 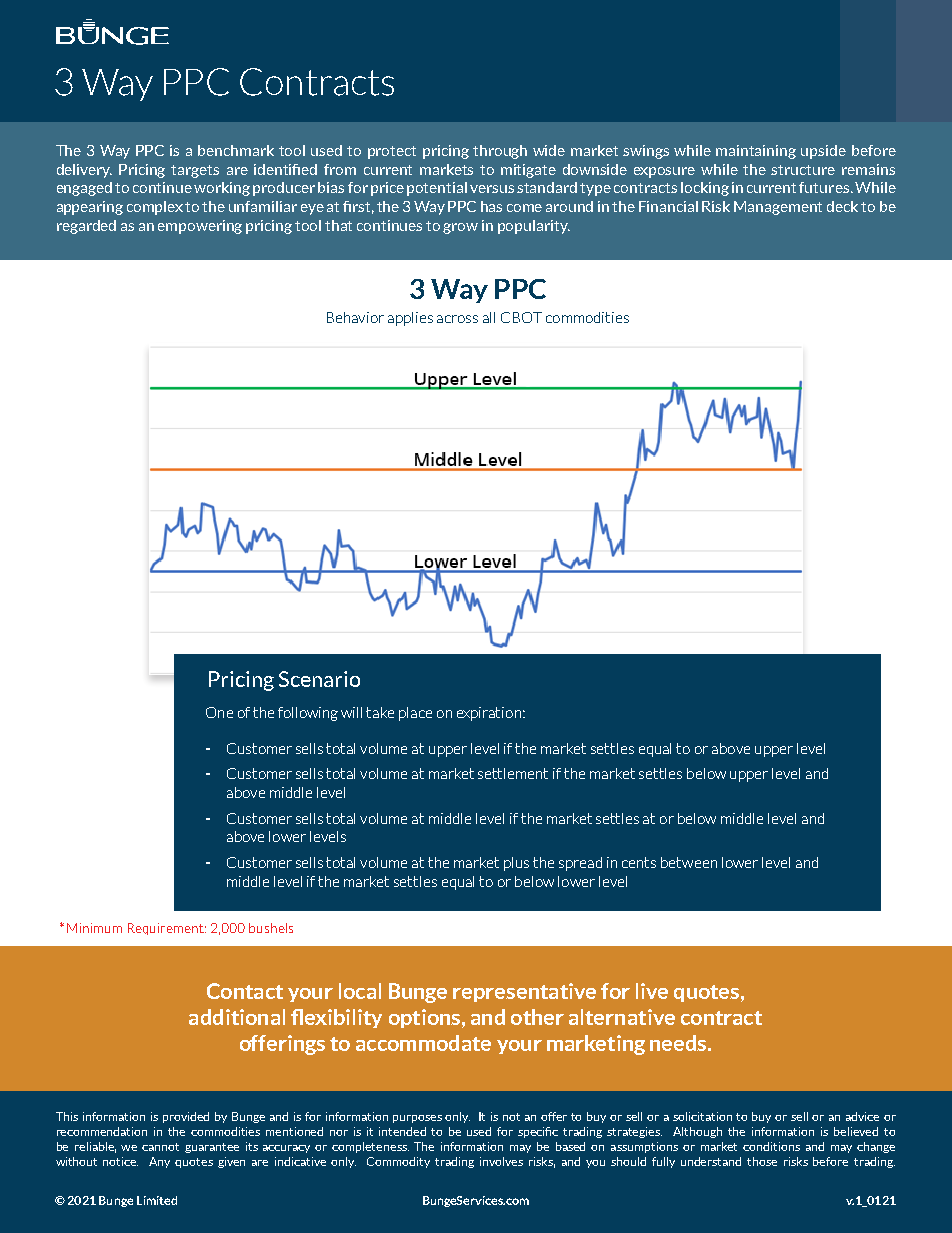 I want to click on Behavior, so click(x=355, y=317).
